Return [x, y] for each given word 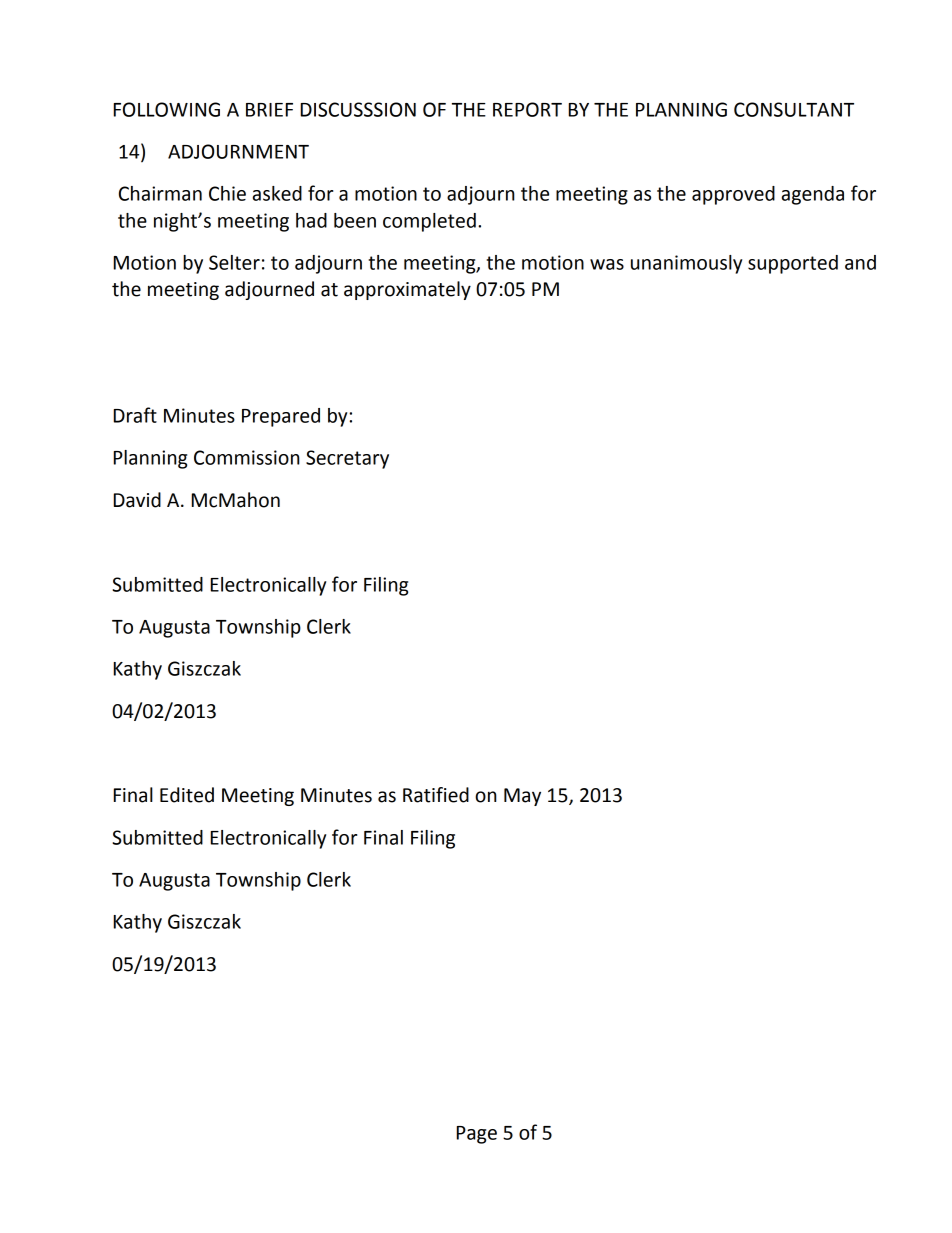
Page [477, 1135]
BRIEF [269, 110]
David [137, 500]
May [522, 797]
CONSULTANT [794, 109]
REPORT [527, 109]
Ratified [436, 795]
